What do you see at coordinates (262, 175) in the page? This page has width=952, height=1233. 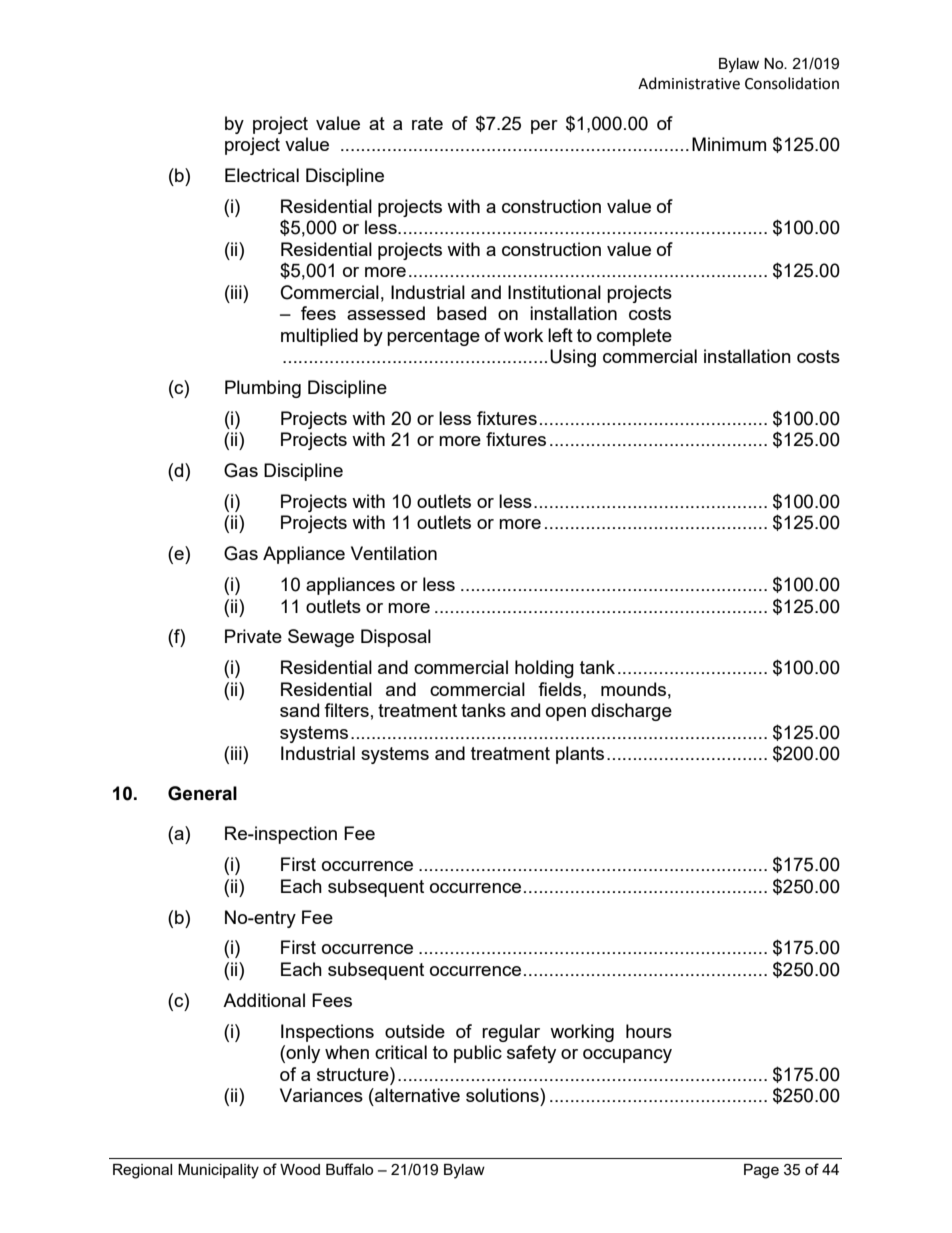 I see `Electrical` at bounding box center [262, 175].
